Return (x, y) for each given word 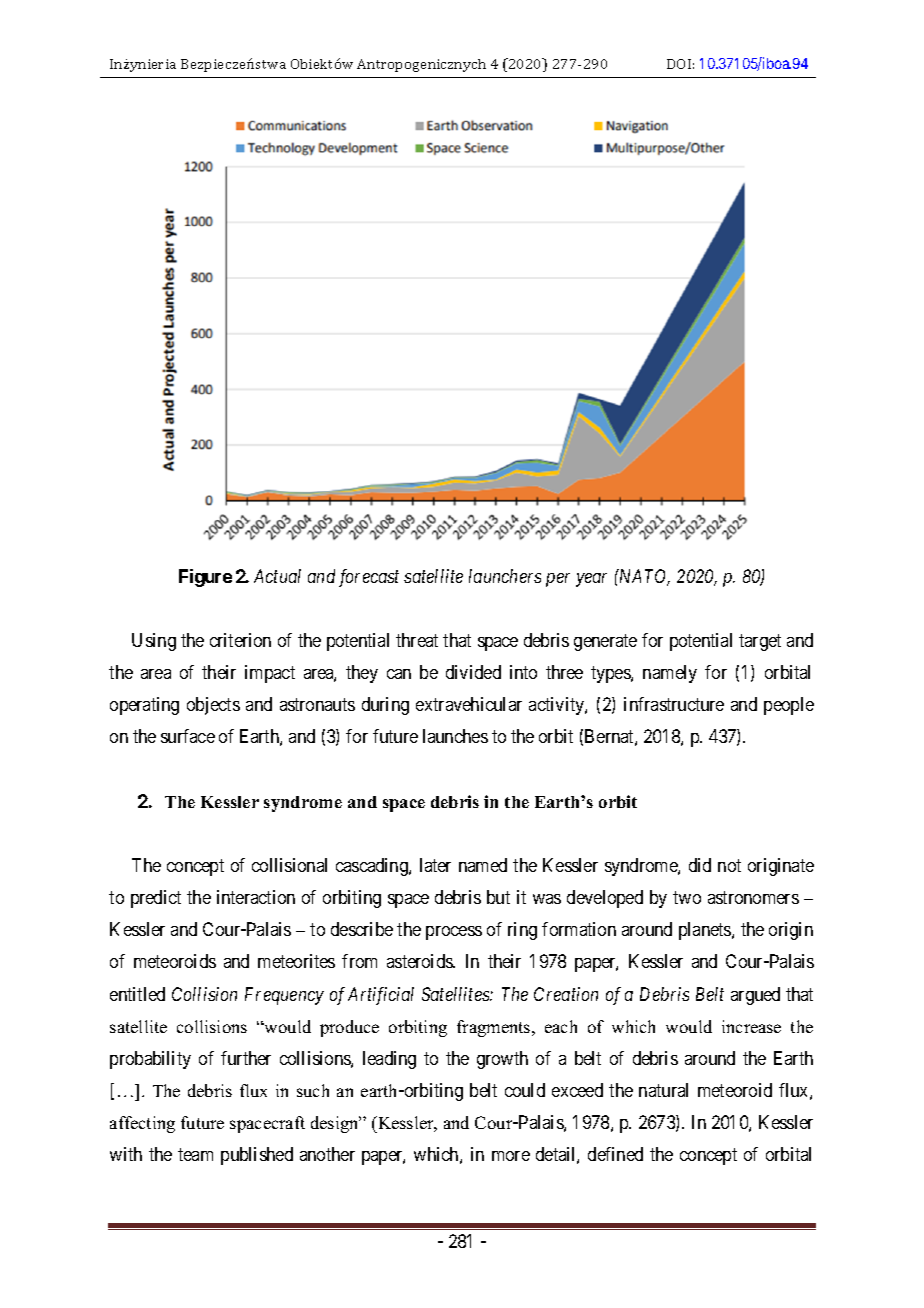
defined (615, 1154)
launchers (505, 576)
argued (755, 996)
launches (455, 736)
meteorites (296, 961)
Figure (205, 578)
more (511, 1156)
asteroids (420, 961)
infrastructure (674, 704)
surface (188, 736)
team (195, 1155)
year (591, 580)
